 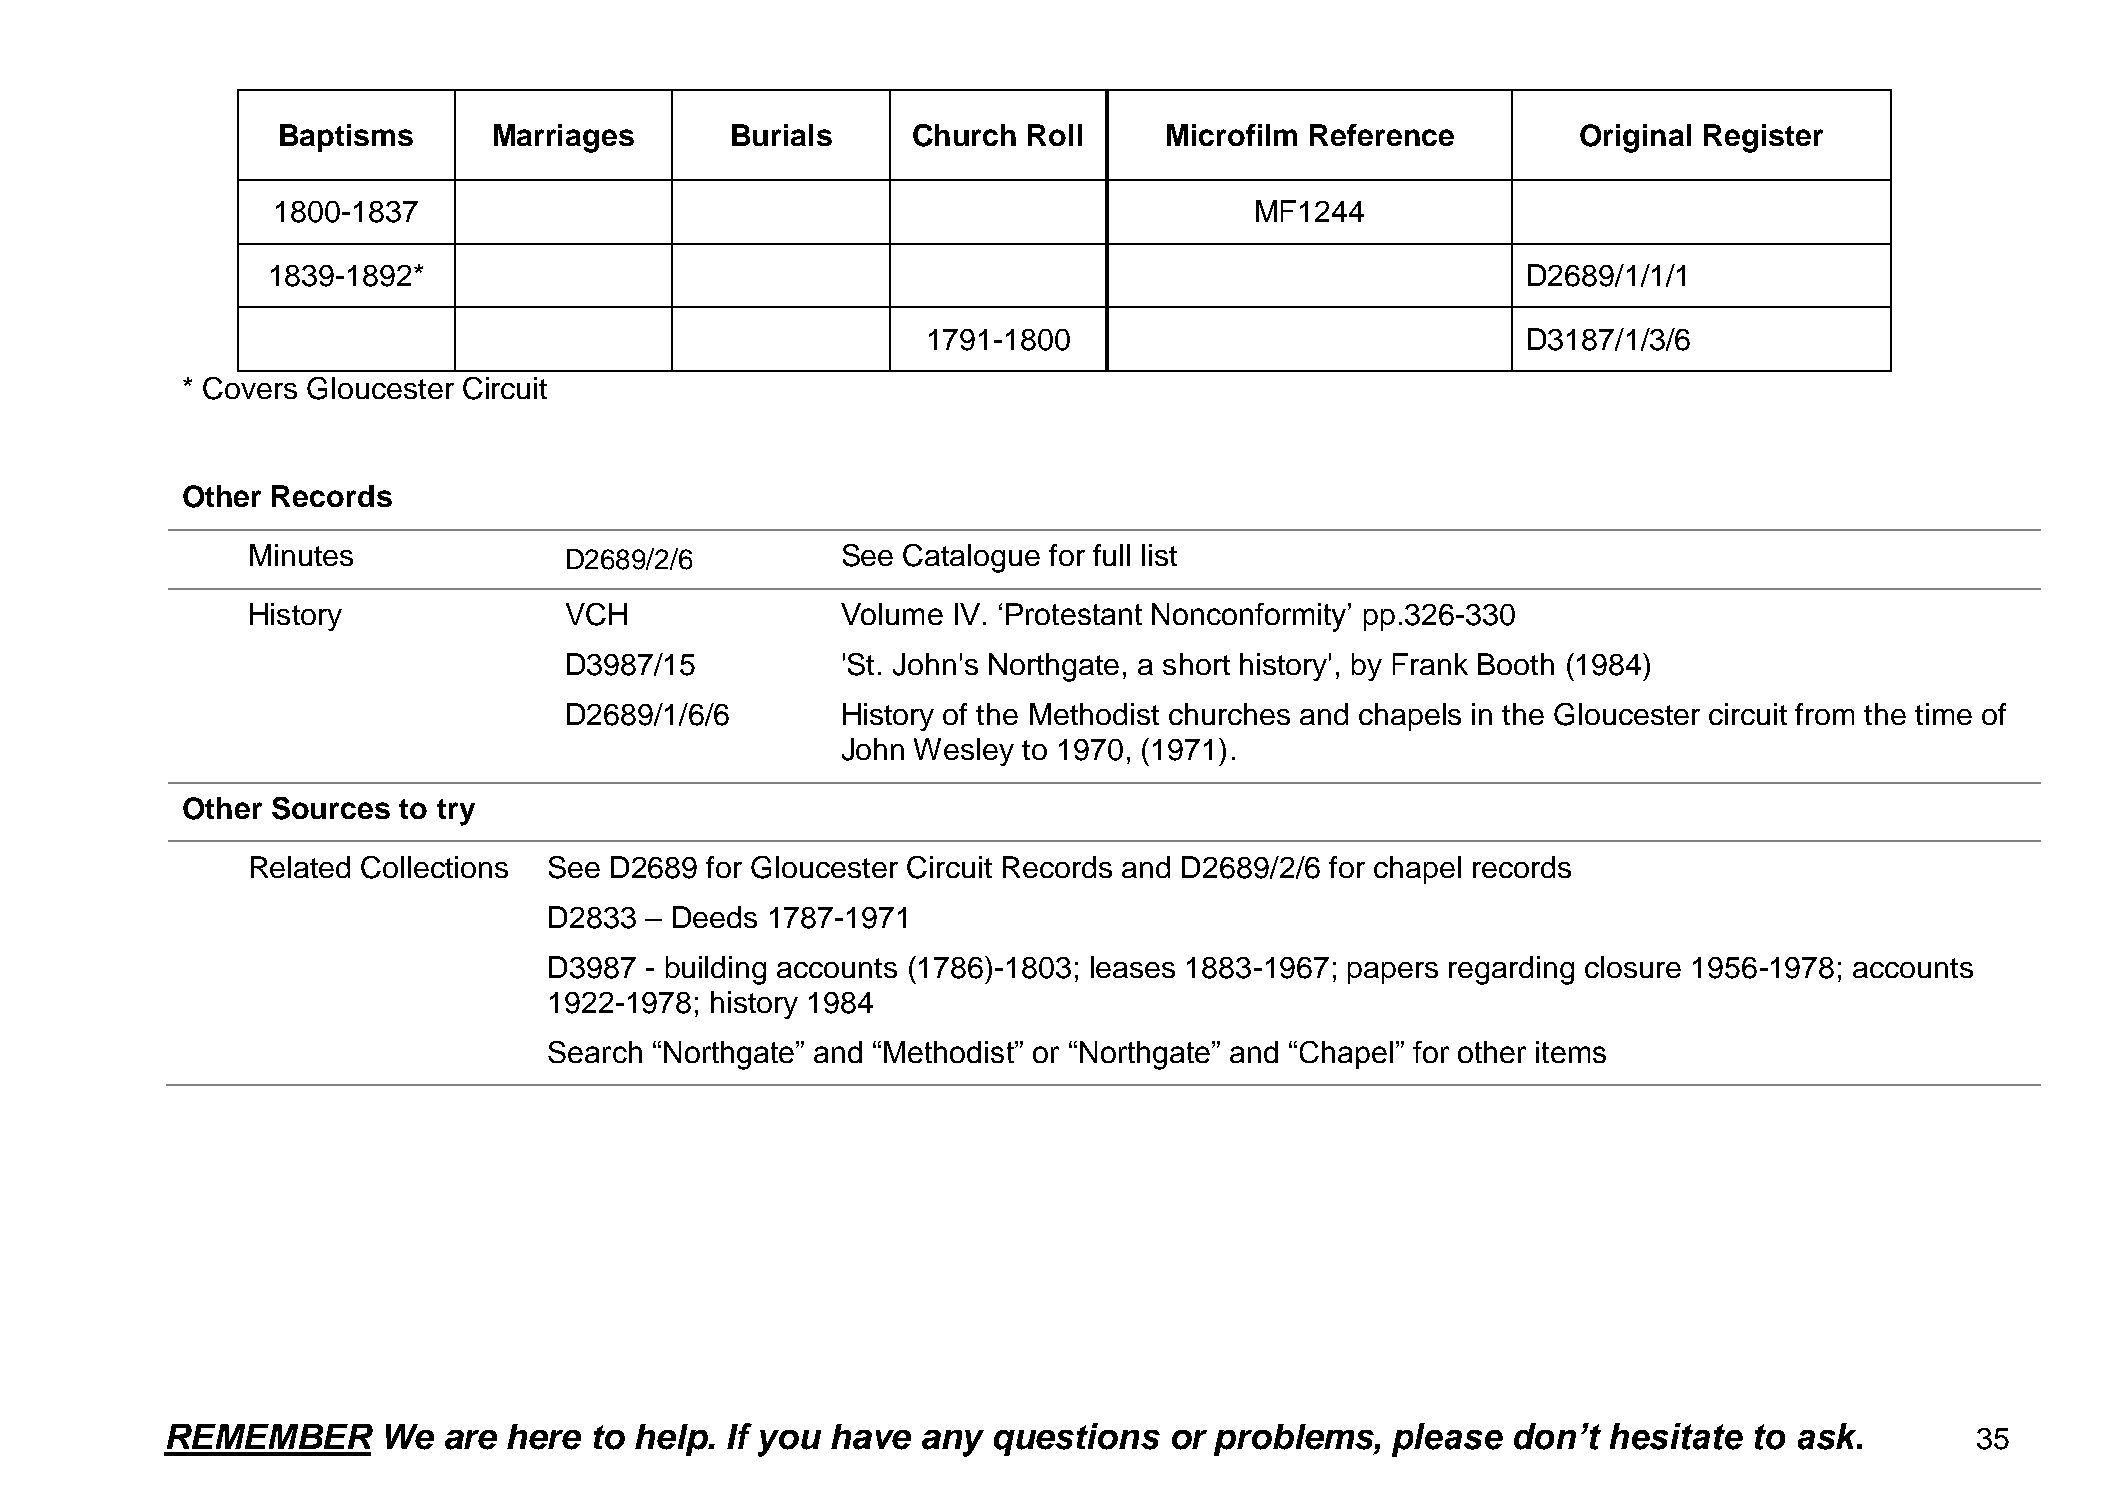 What do you see at coordinates (1077, 1439) in the image?
I see `questions` at bounding box center [1077, 1439].
